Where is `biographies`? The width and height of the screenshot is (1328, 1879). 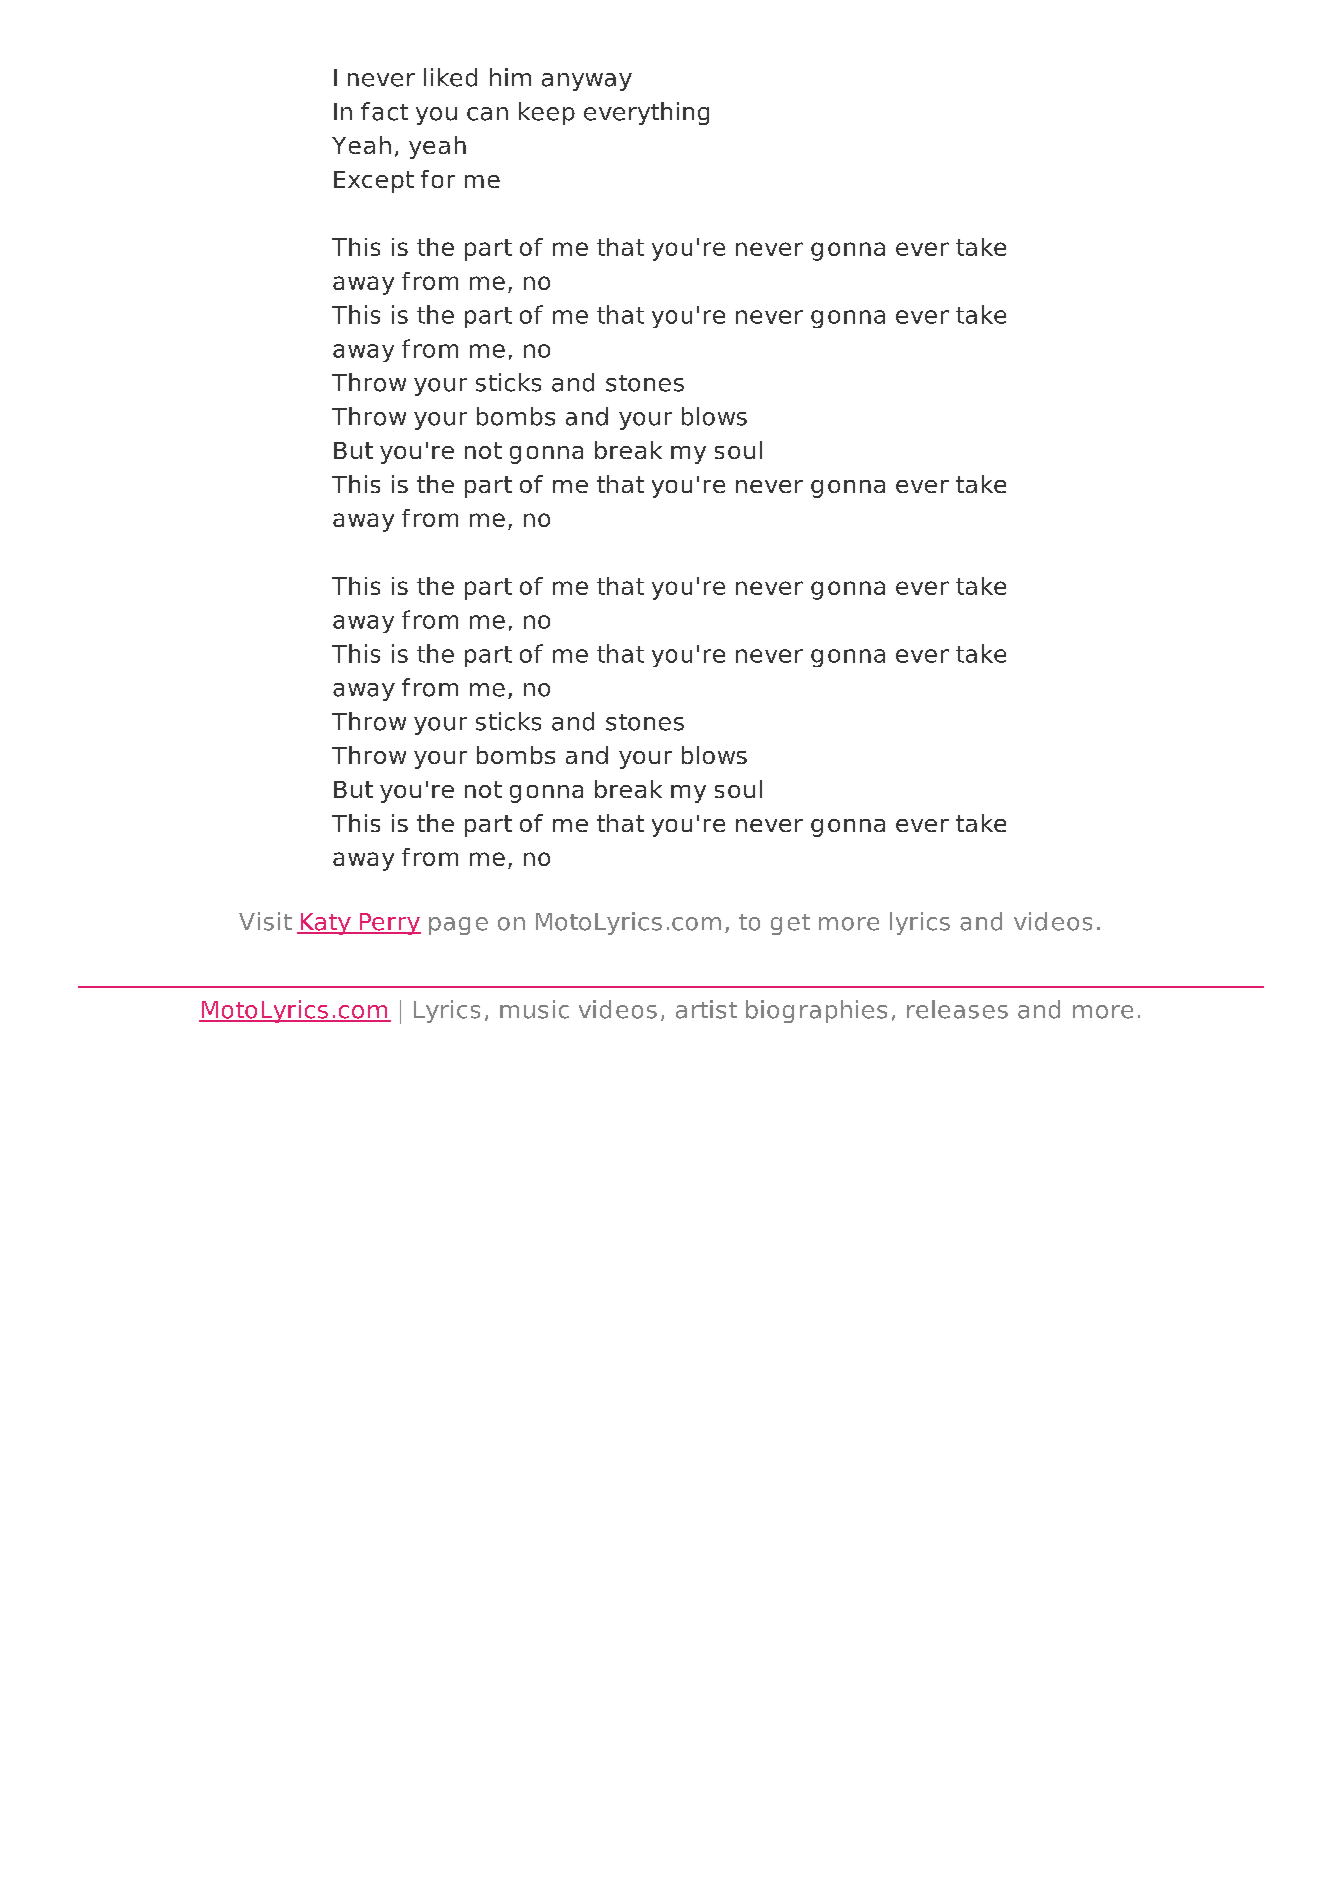
biographies is located at coordinates (816, 1011).
